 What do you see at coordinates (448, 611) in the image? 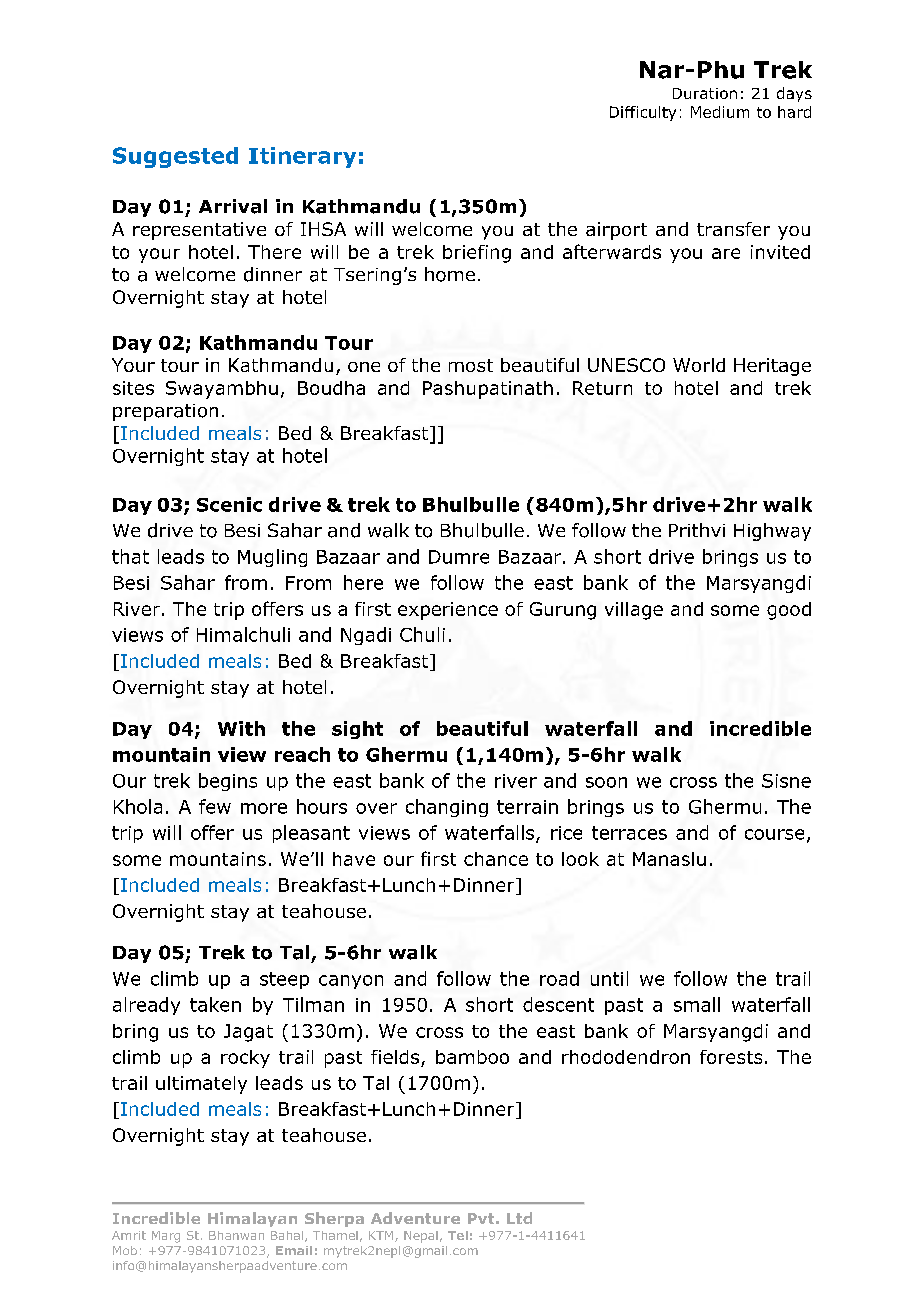
I see `experience` at bounding box center [448, 611].
